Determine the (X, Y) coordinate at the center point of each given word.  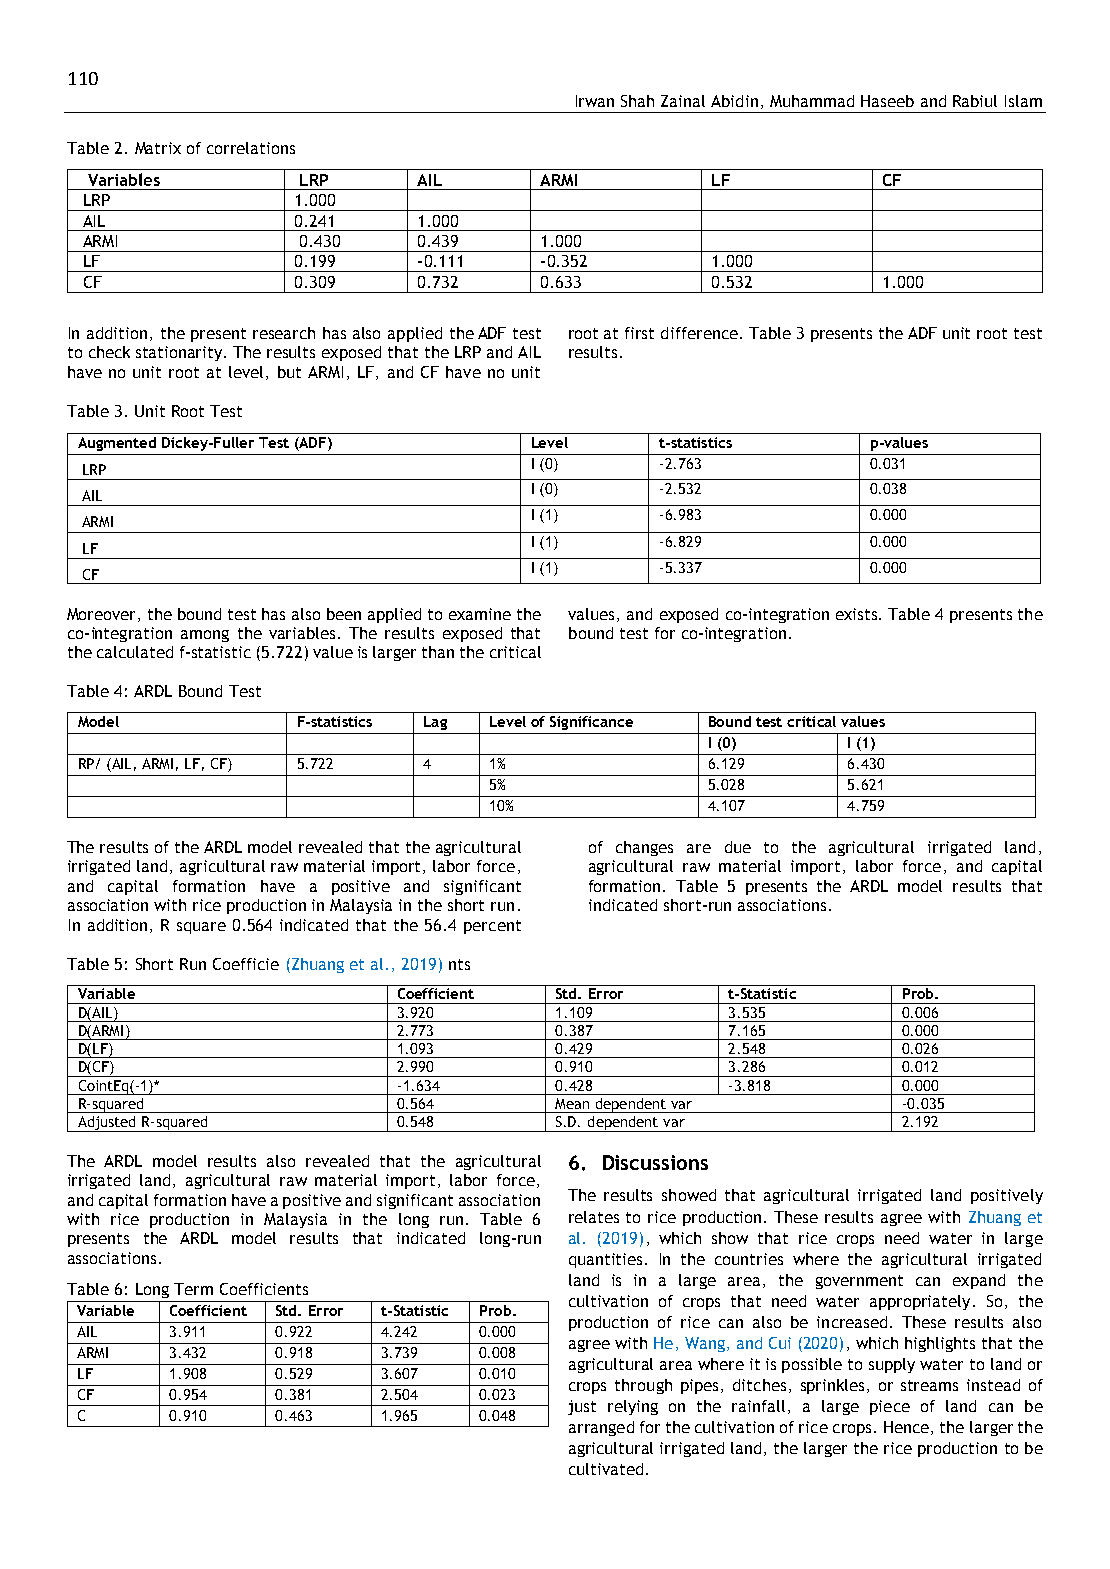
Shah (637, 101)
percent (492, 927)
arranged (601, 1428)
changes (644, 848)
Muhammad (812, 101)
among (205, 636)
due (738, 847)
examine (480, 614)
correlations (251, 148)
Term (193, 1289)
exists (858, 614)
